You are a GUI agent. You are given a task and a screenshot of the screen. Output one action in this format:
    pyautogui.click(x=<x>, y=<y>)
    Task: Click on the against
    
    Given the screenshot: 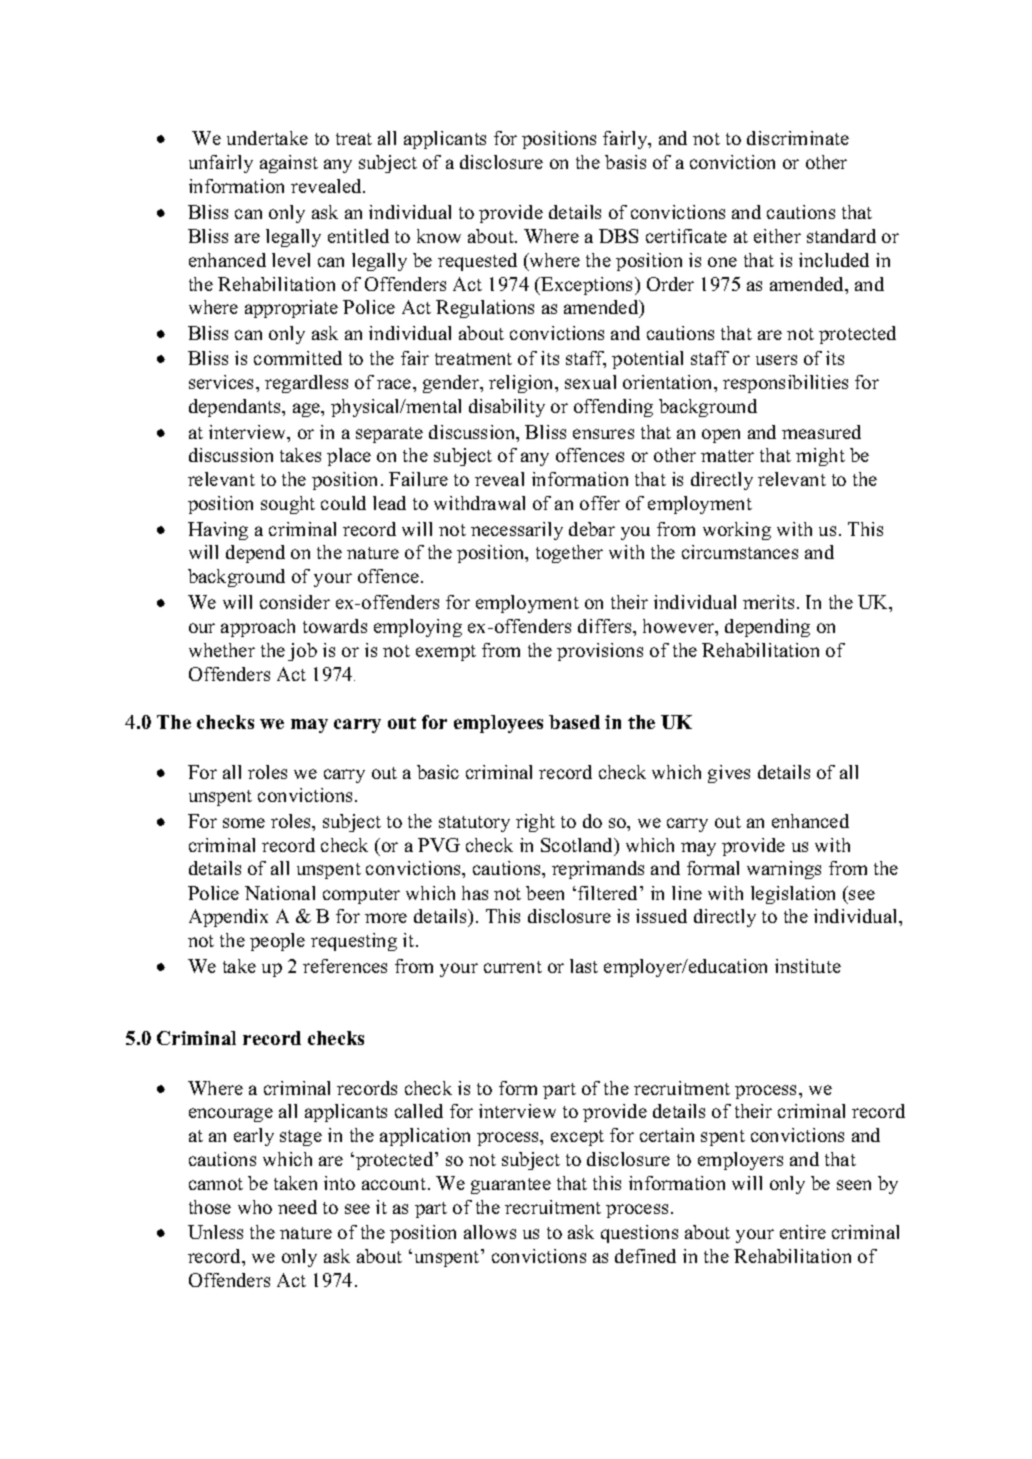 What is the action you would take?
    pyautogui.click(x=289, y=164)
